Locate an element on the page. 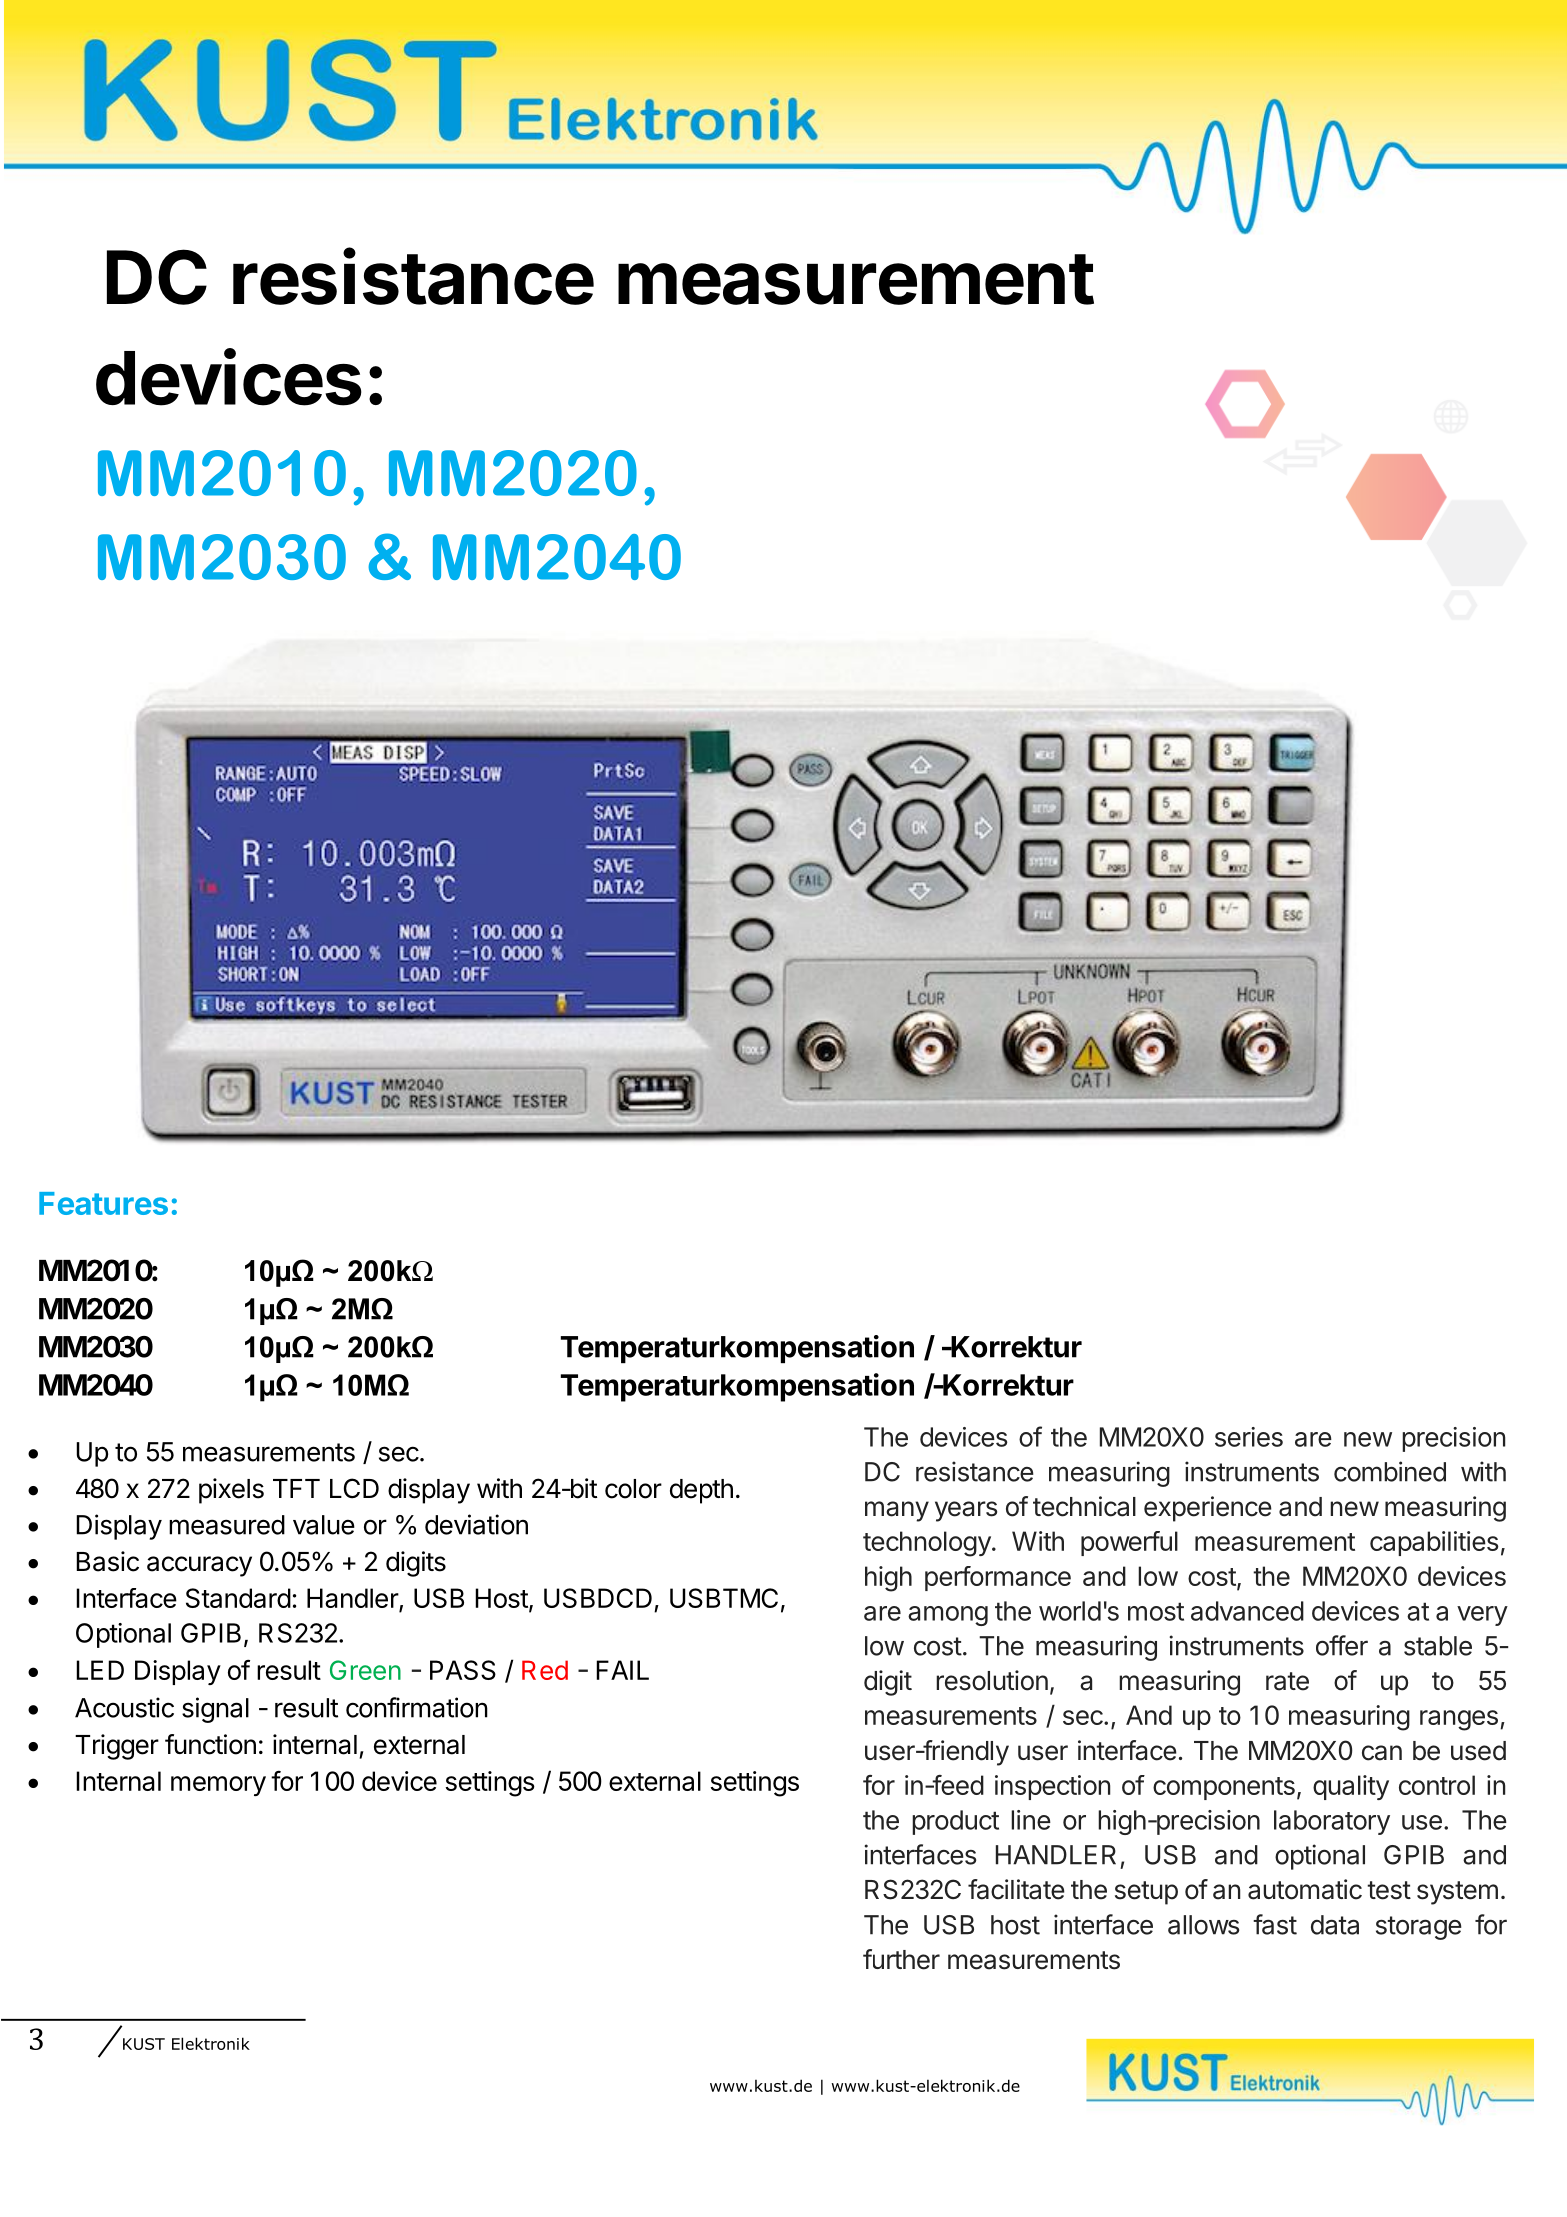  FAIL is located at coordinates (622, 1670).
